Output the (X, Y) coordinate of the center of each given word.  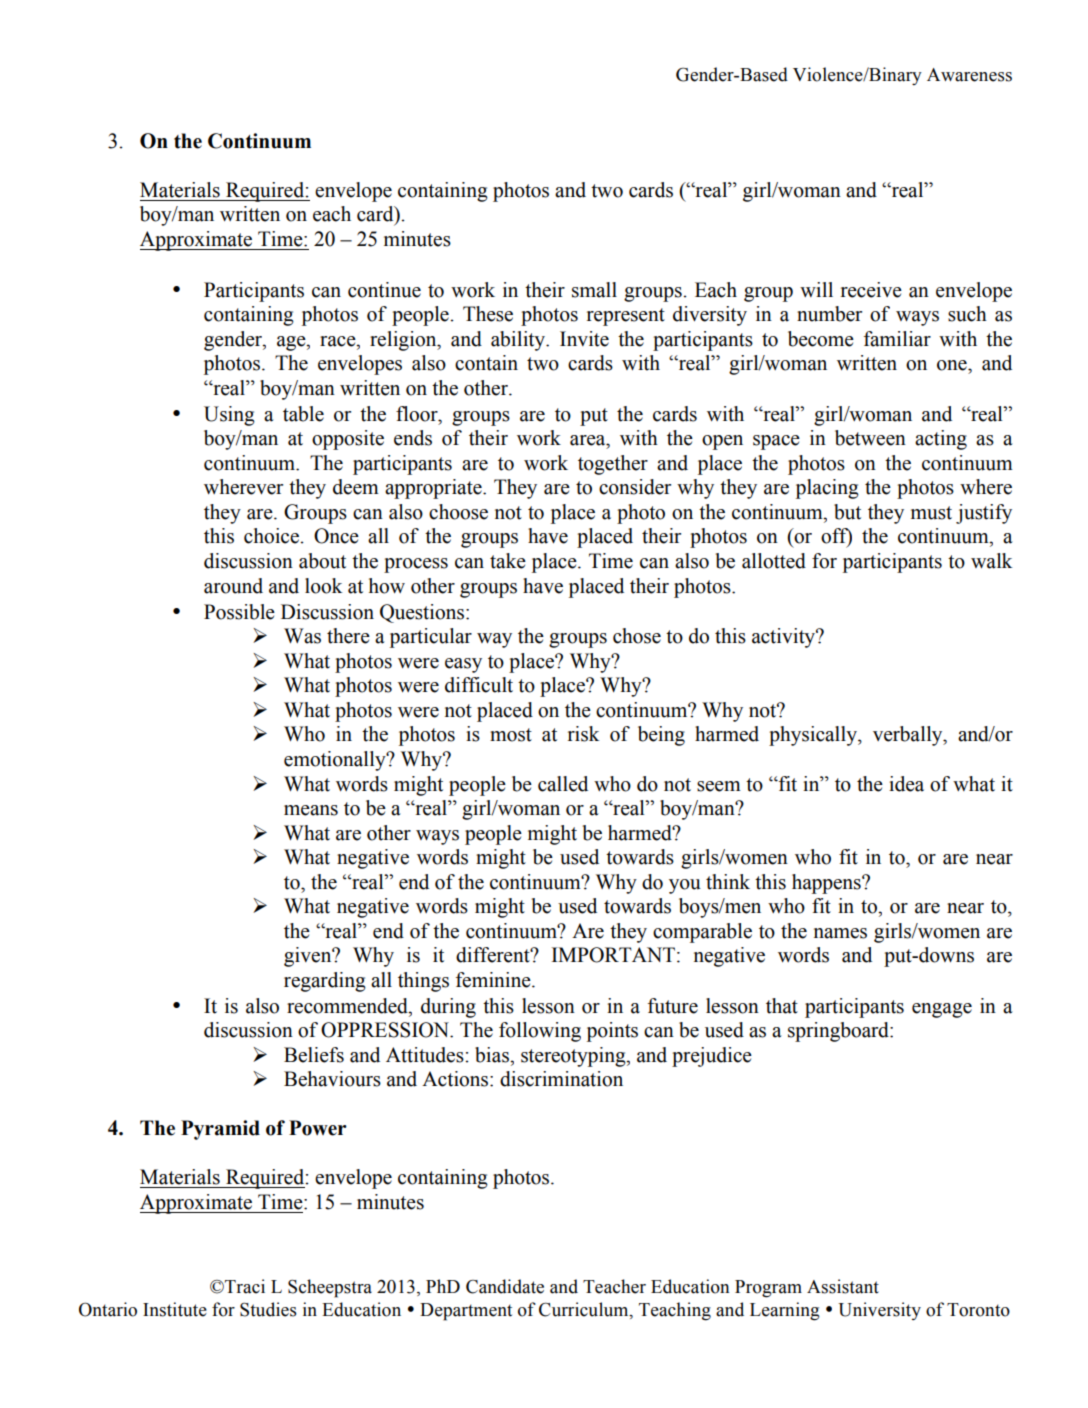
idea (906, 784)
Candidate (505, 1286)
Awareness (969, 75)
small (594, 290)
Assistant (843, 1286)
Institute (175, 1309)
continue (384, 290)
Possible (239, 612)
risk (583, 734)
